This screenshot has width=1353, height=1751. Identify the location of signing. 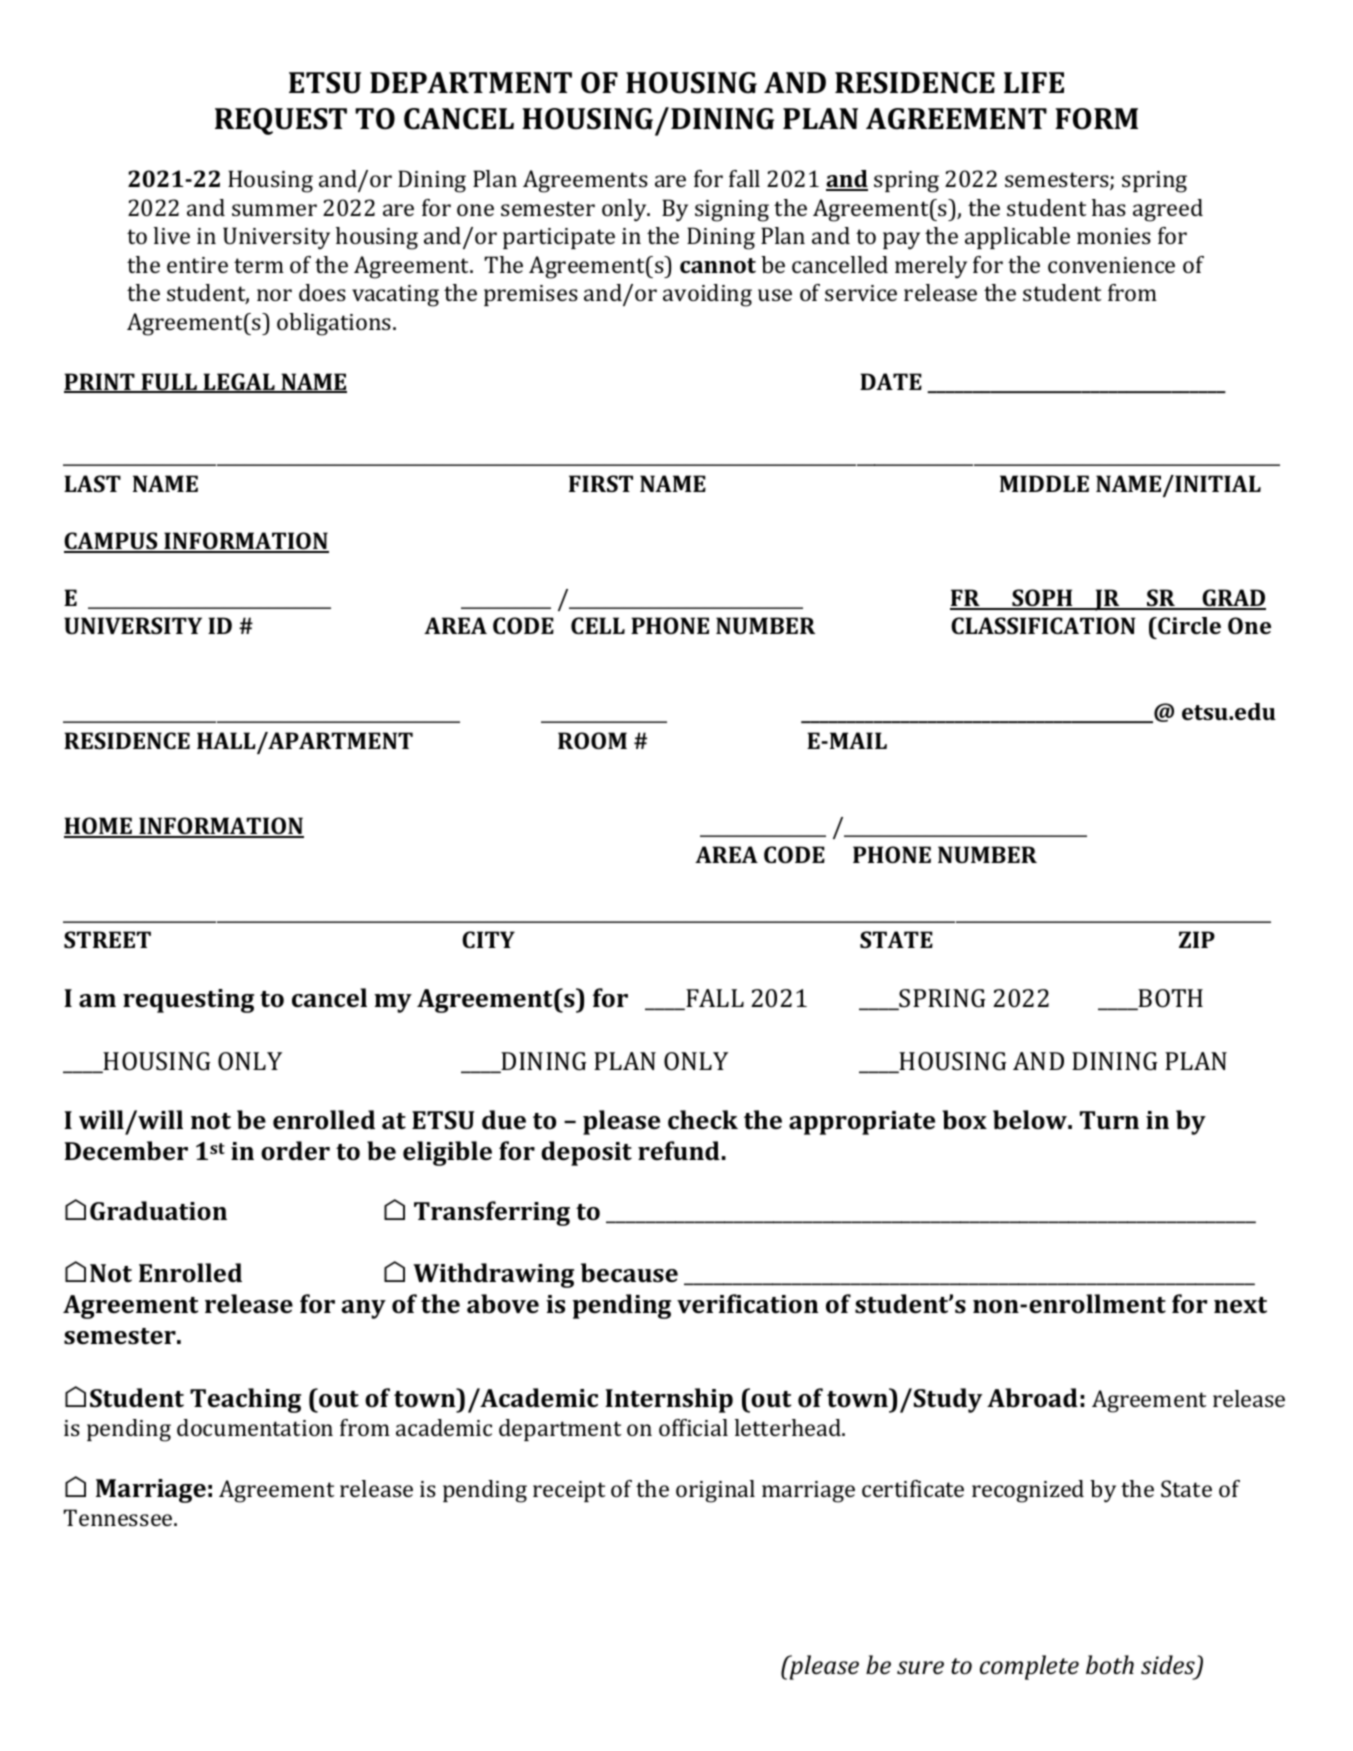
(732, 211).
